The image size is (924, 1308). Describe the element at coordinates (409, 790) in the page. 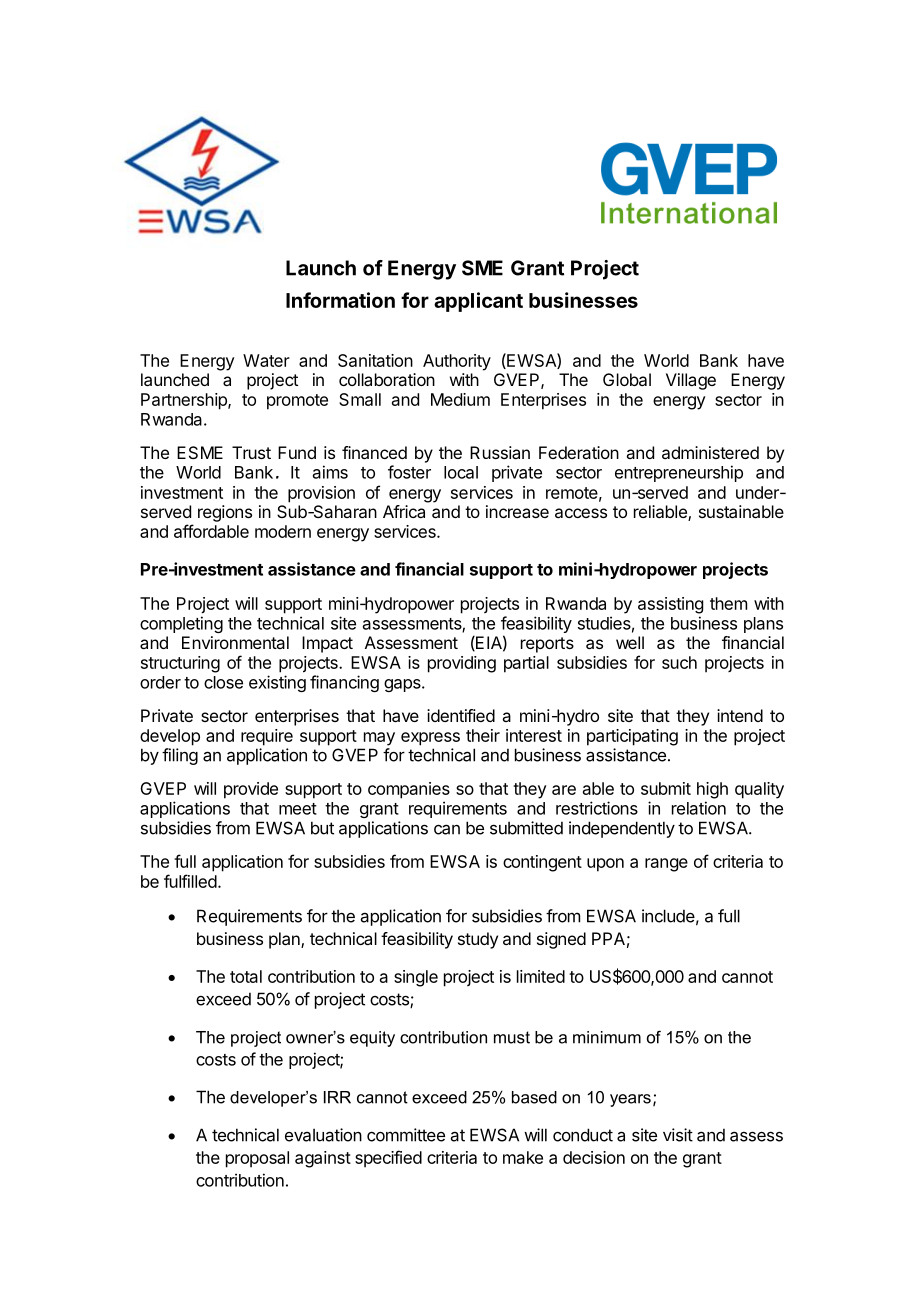

I see `companies` at that location.
